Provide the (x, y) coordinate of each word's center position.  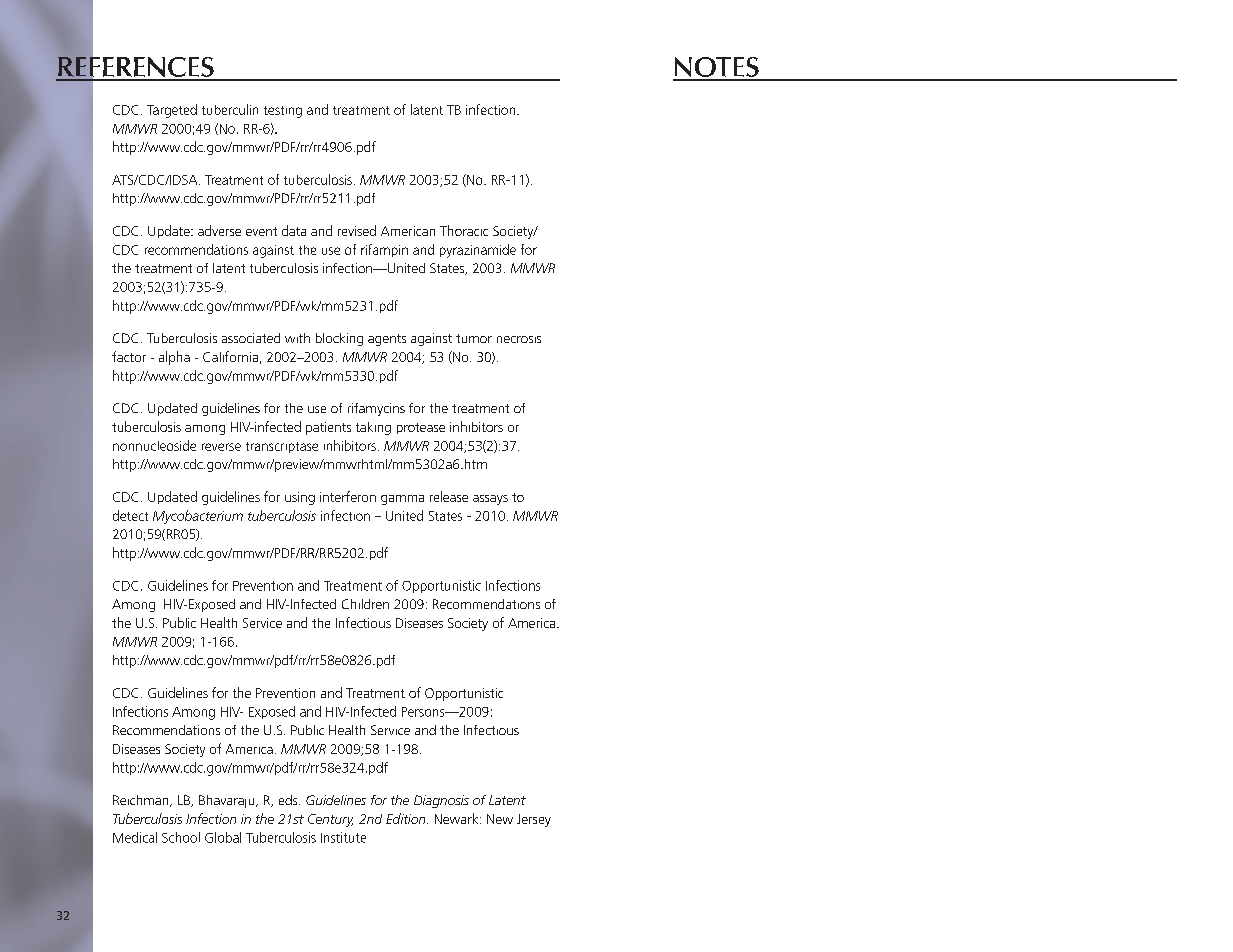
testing (283, 112)
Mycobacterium (198, 517)
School (181, 837)
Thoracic (464, 230)
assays (490, 500)
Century (330, 820)
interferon (348, 496)
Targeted (172, 111)
